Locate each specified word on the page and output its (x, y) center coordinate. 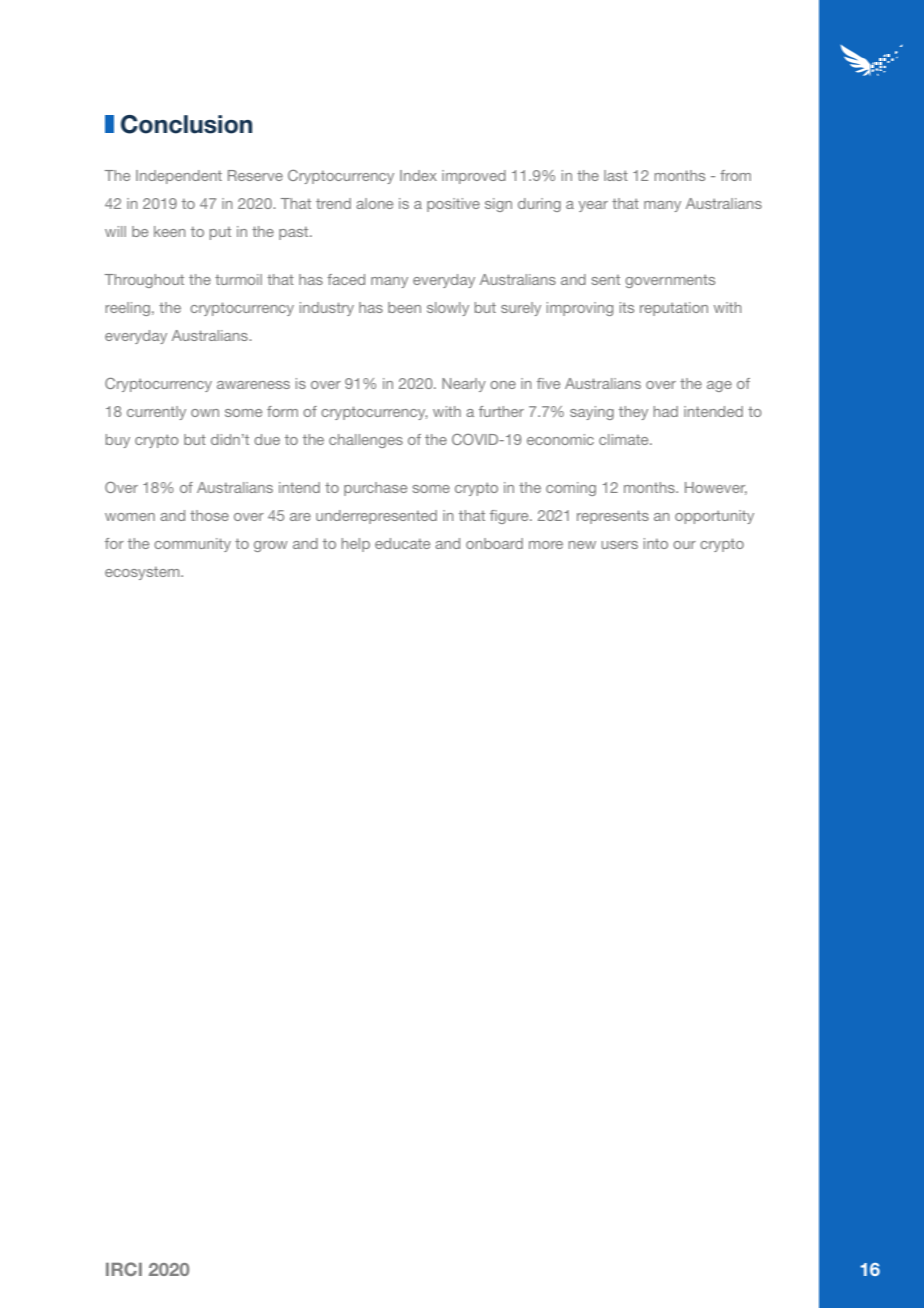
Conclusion (186, 124)
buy (118, 441)
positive (453, 205)
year (593, 206)
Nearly (464, 385)
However (716, 488)
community (192, 545)
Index (418, 175)
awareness (253, 385)
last (616, 175)
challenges (366, 441)
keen (169, 231)
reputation (674, 309)
